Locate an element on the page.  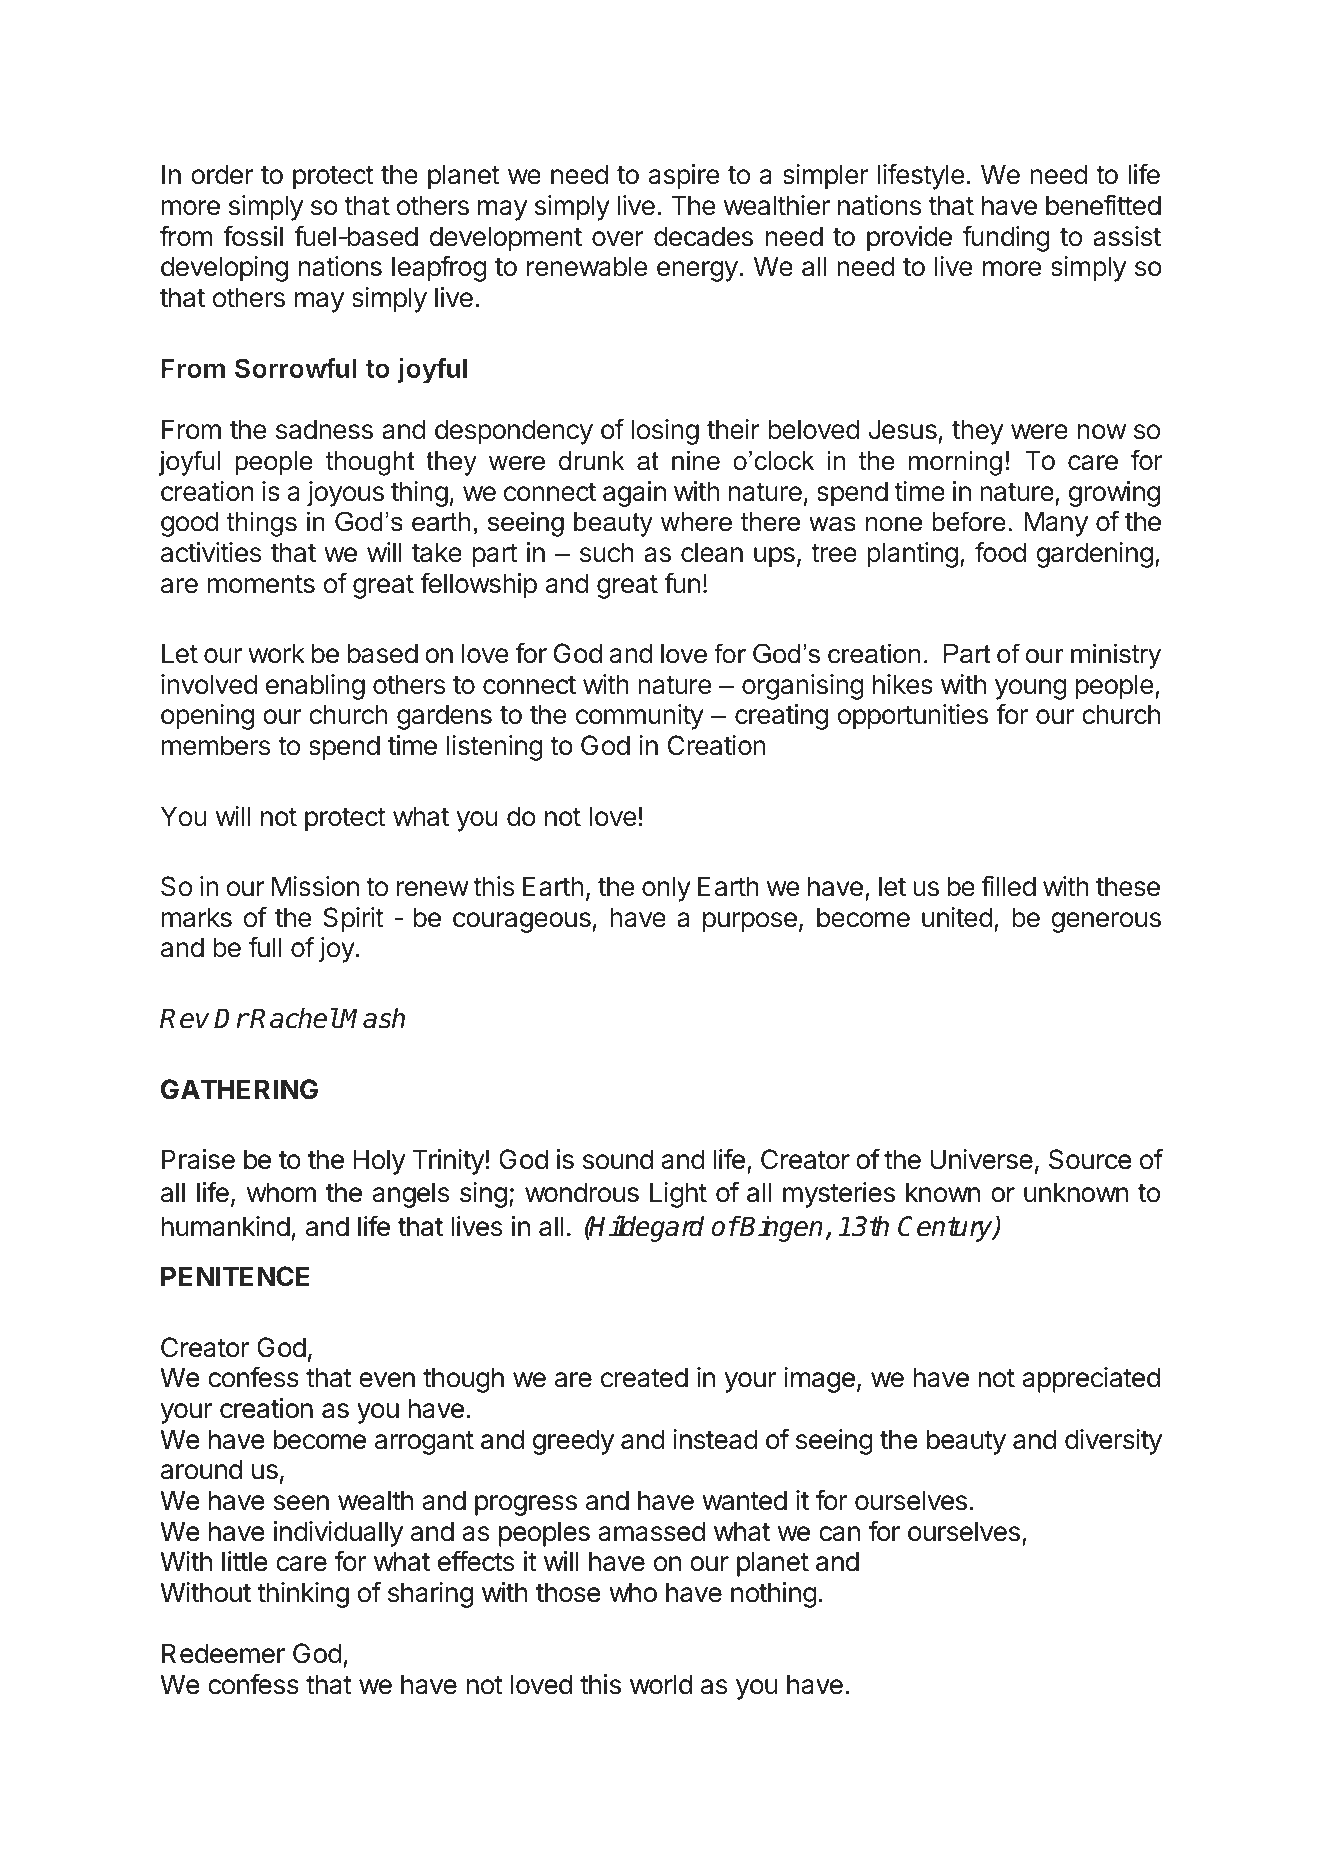
can is located at coordinates (839, 1534).
